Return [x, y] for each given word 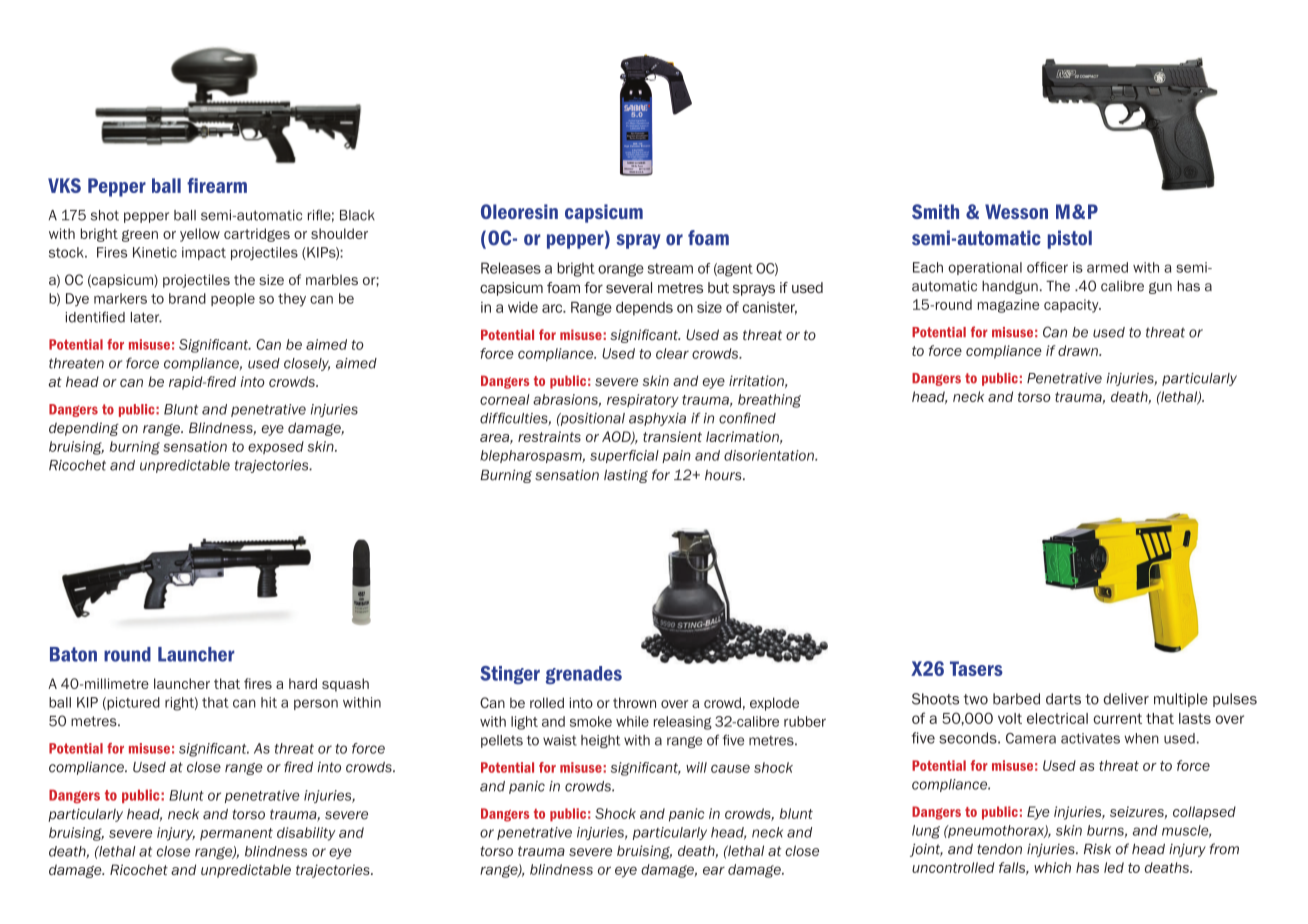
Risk [1097, 849]
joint [926, 850]
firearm [217, 185]
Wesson [1016, 211]
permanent [236, 834]
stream [670, 268]
